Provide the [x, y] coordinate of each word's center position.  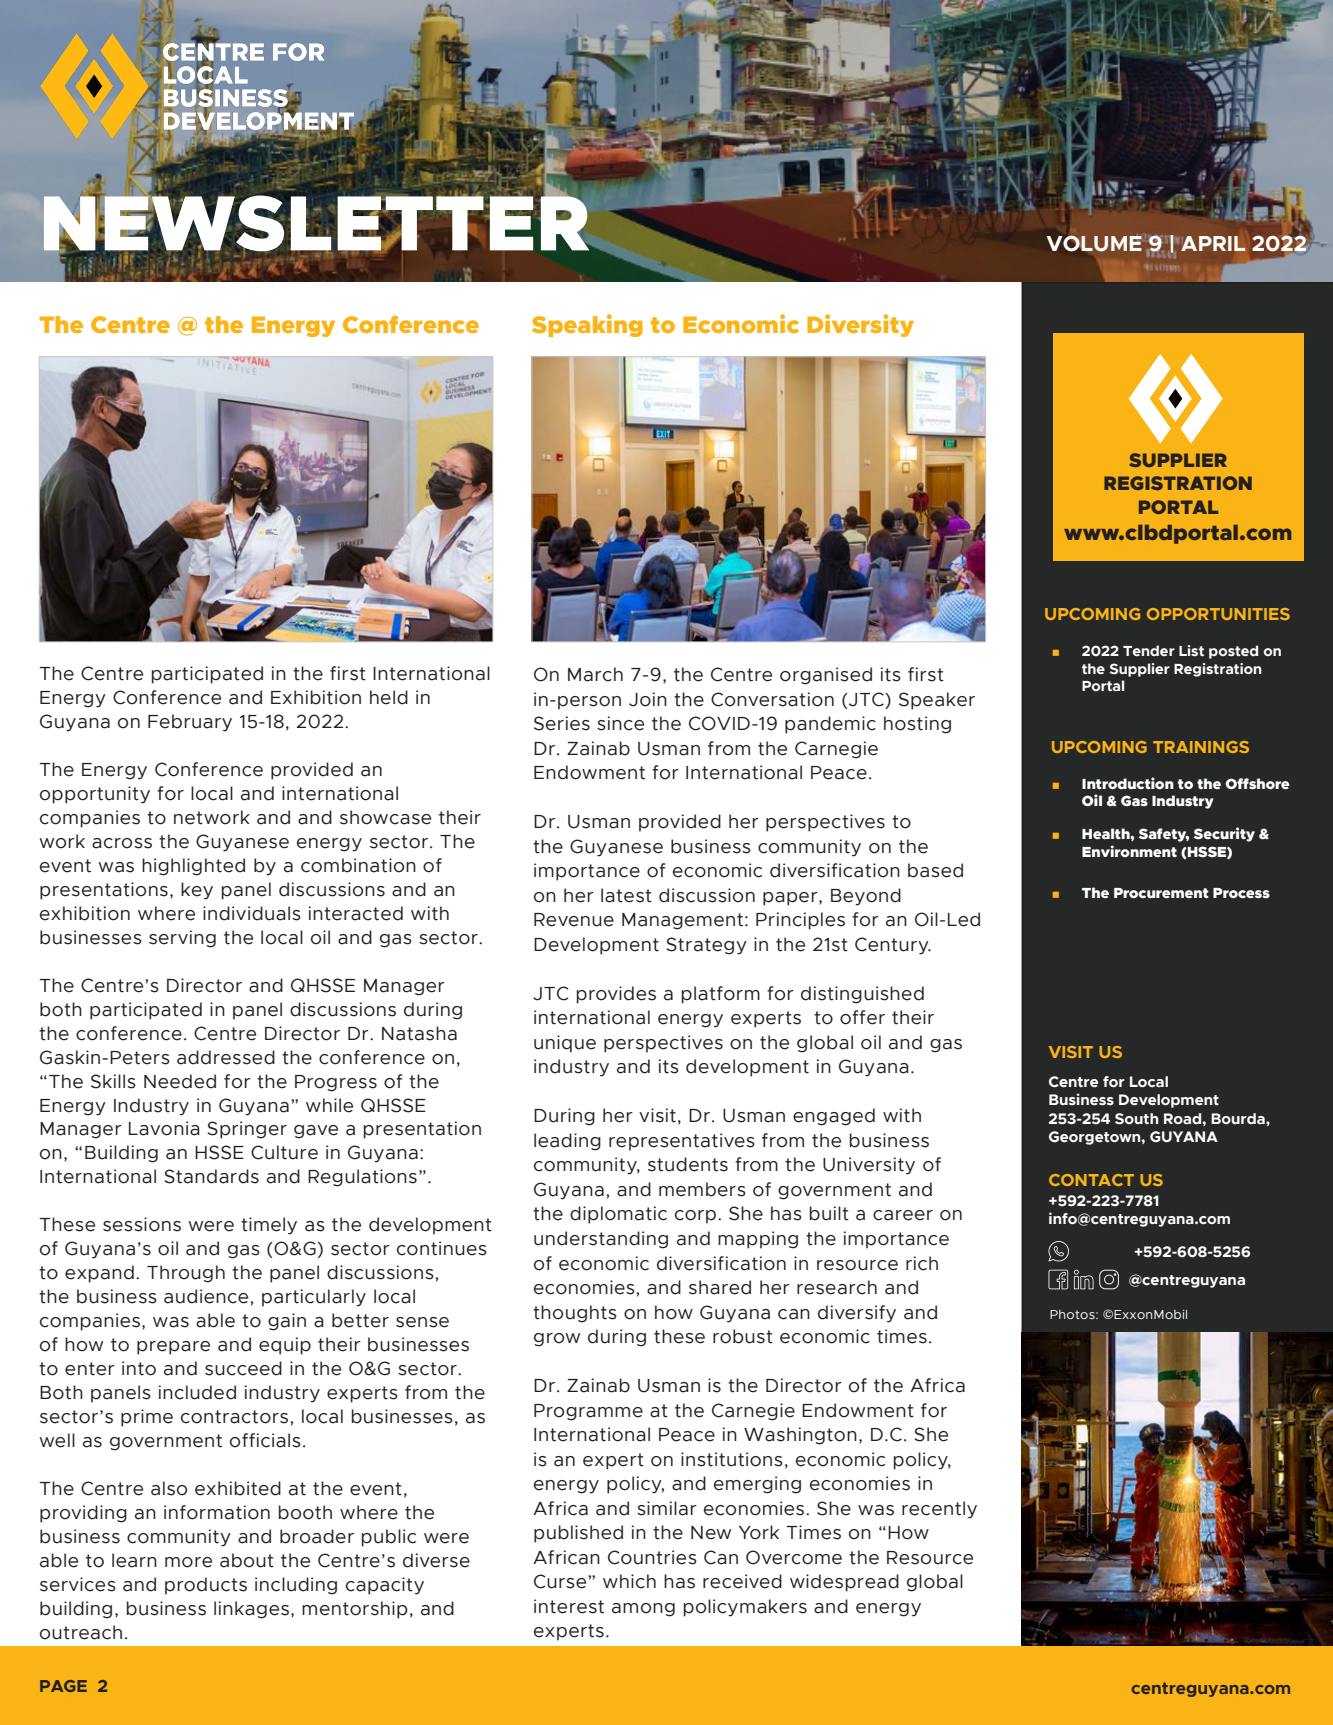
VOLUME [1094, 243]
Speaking [587, 325]
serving [182, 939]
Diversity [860, 325]
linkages [251, 1610]
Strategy [706, 946]
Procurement [1161, 893]
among [643, 1610]
